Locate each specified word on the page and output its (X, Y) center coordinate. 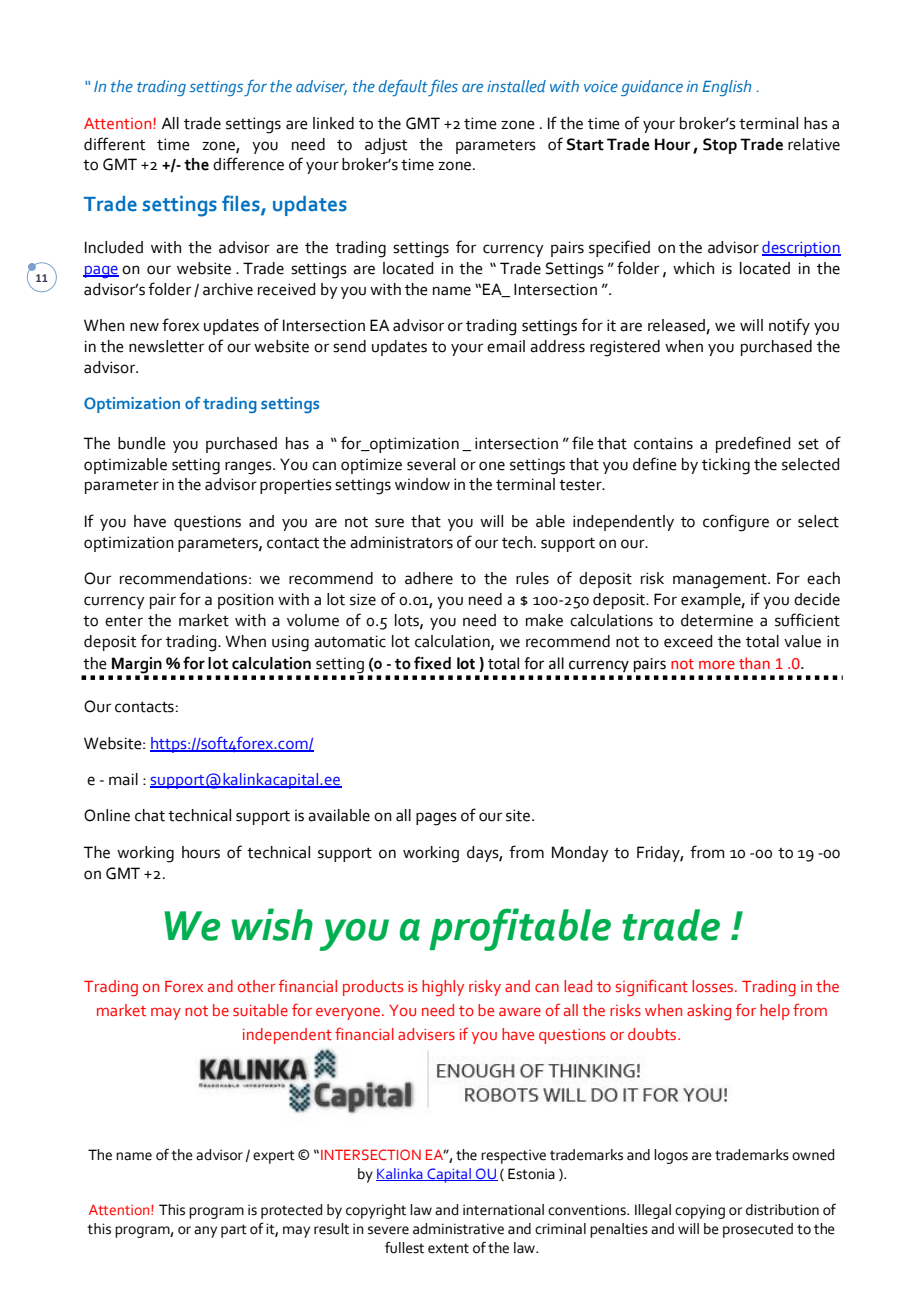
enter (124, 621)
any (205, 1232)
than (754, 663)
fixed (432, 663)
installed (516, 86)
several (431, 464)
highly (443, 988)
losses (714, 986)
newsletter (166, 346)
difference (248, 164)
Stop (720, 146)
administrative (458, 1229)
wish (272, 924)
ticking (726, 466)
